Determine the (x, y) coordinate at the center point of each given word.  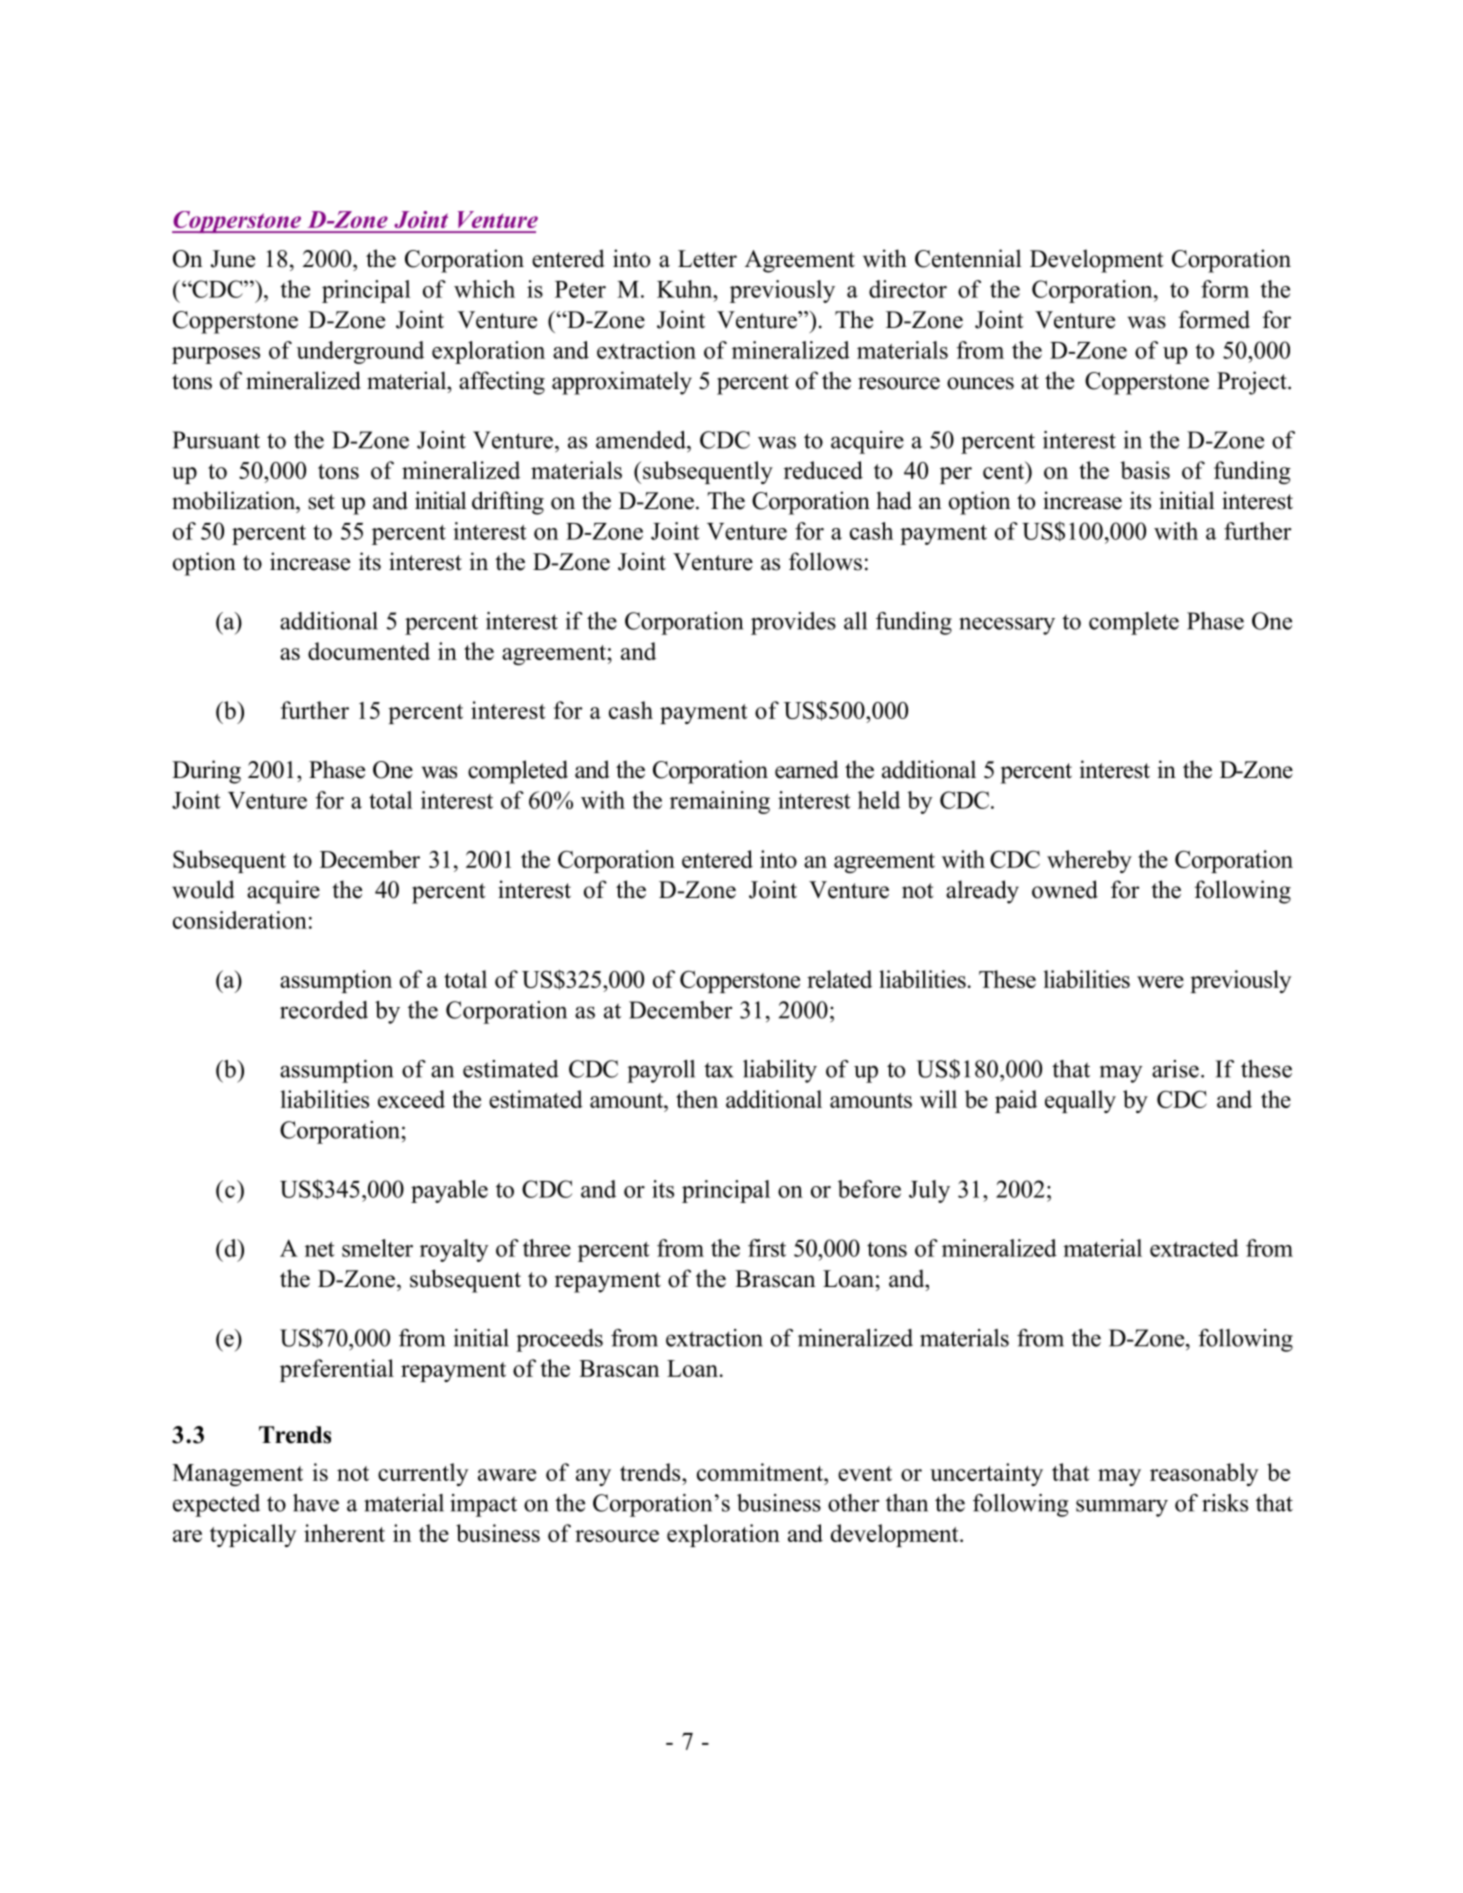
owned (1065, 889)
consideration (240, 920)
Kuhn (686, 289)
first (767, 1248)
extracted (1194, 1248)
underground (360, 352)
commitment (761, 1472)
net (320, 1249)
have (316, 1503)
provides (793, 623)
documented (369, 651)
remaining (720, 802)
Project (1253, 383)
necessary (1007, 626)
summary (1122, 1508)
